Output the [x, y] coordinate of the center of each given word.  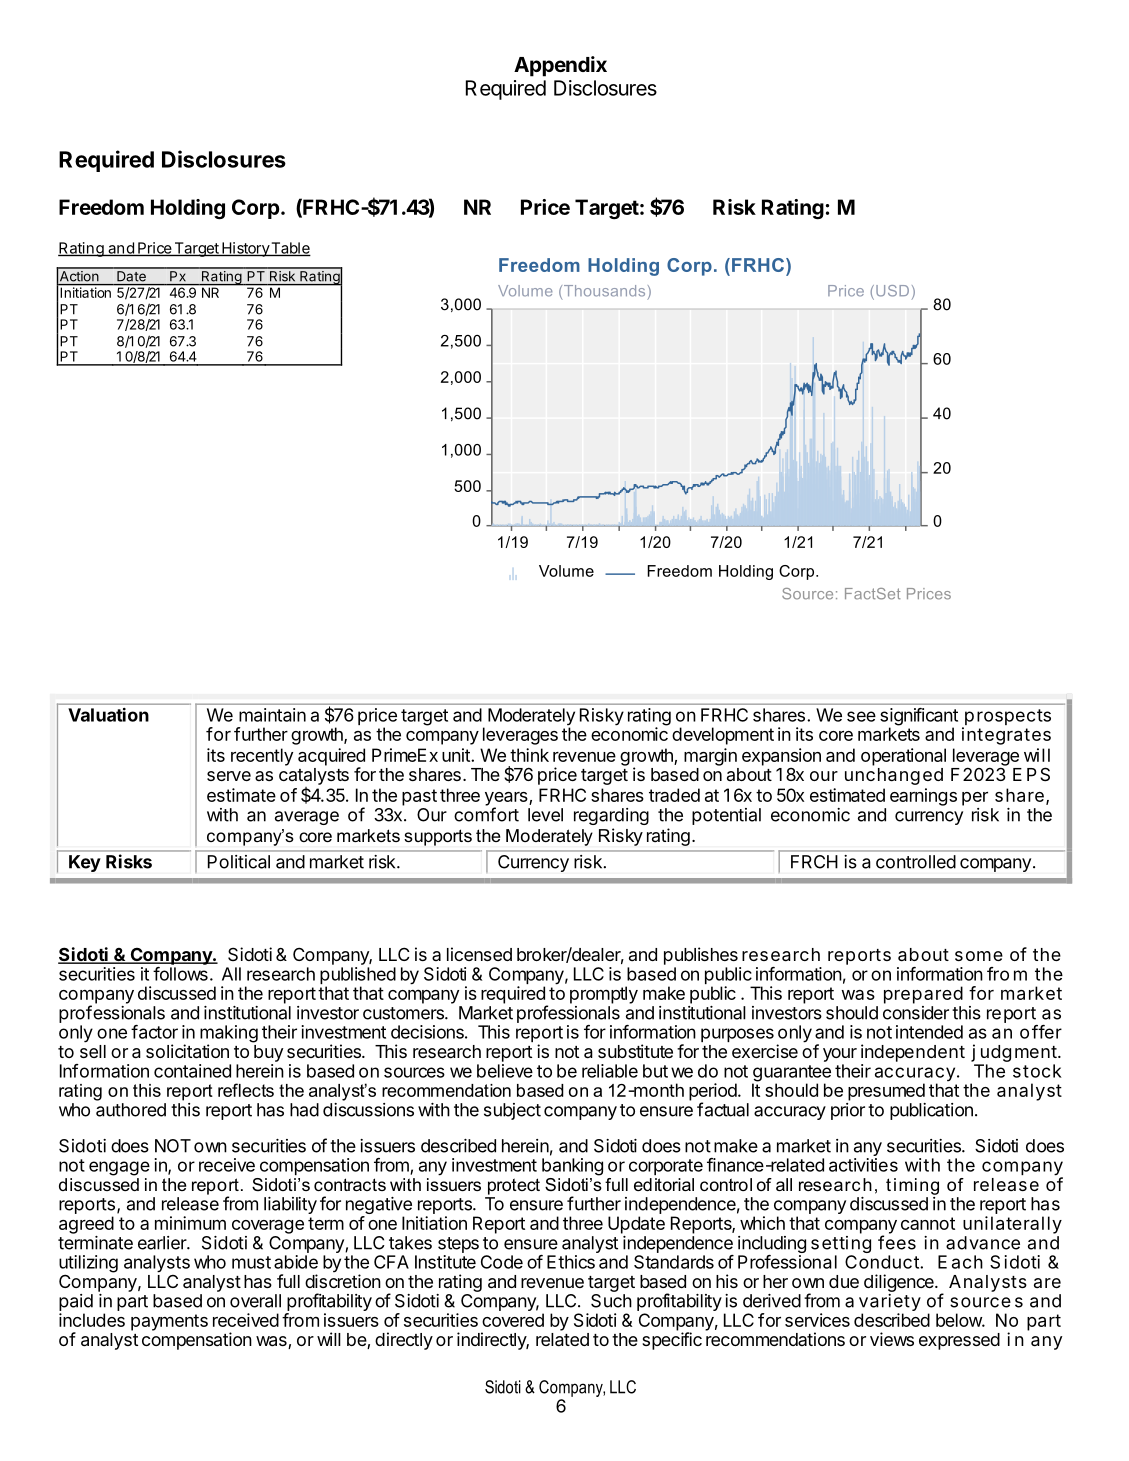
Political [239, 862]
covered [513, 1320]
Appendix [560, 66]
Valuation [108, 715]
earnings [923, 797]
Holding [188, 209]
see [861, 716]
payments [169, 1322]
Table [290, 249]
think [529, 755]
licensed [479, 954]
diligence [900, 1283]
